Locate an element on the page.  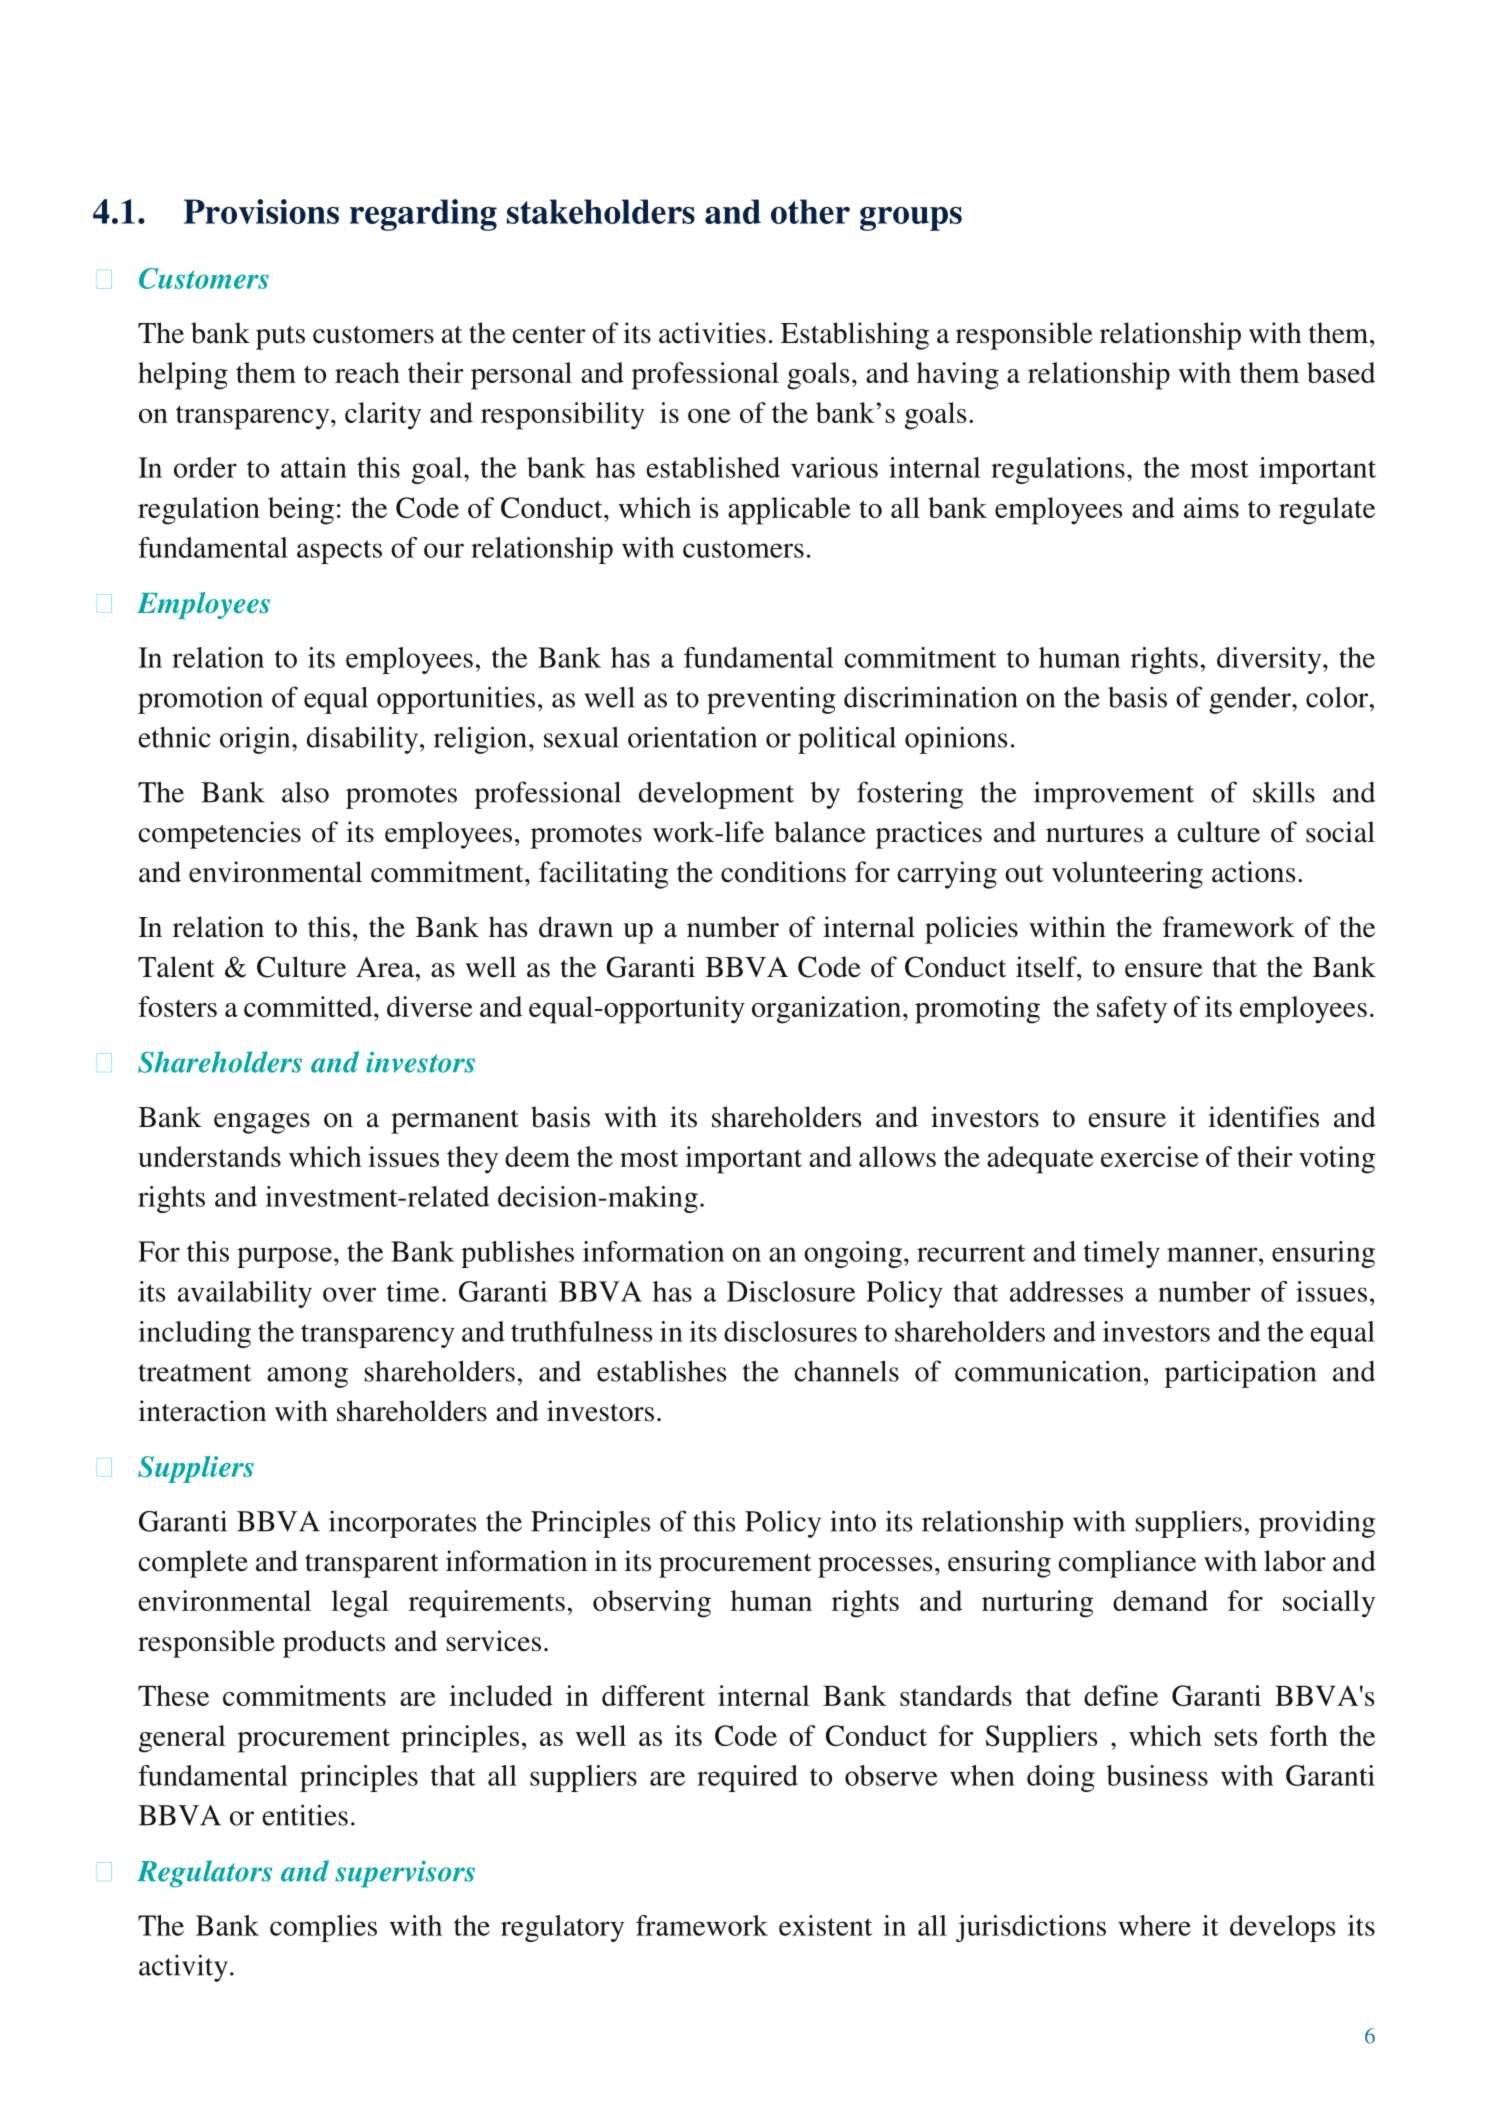
channels is located at coordinates (846, 1371).
